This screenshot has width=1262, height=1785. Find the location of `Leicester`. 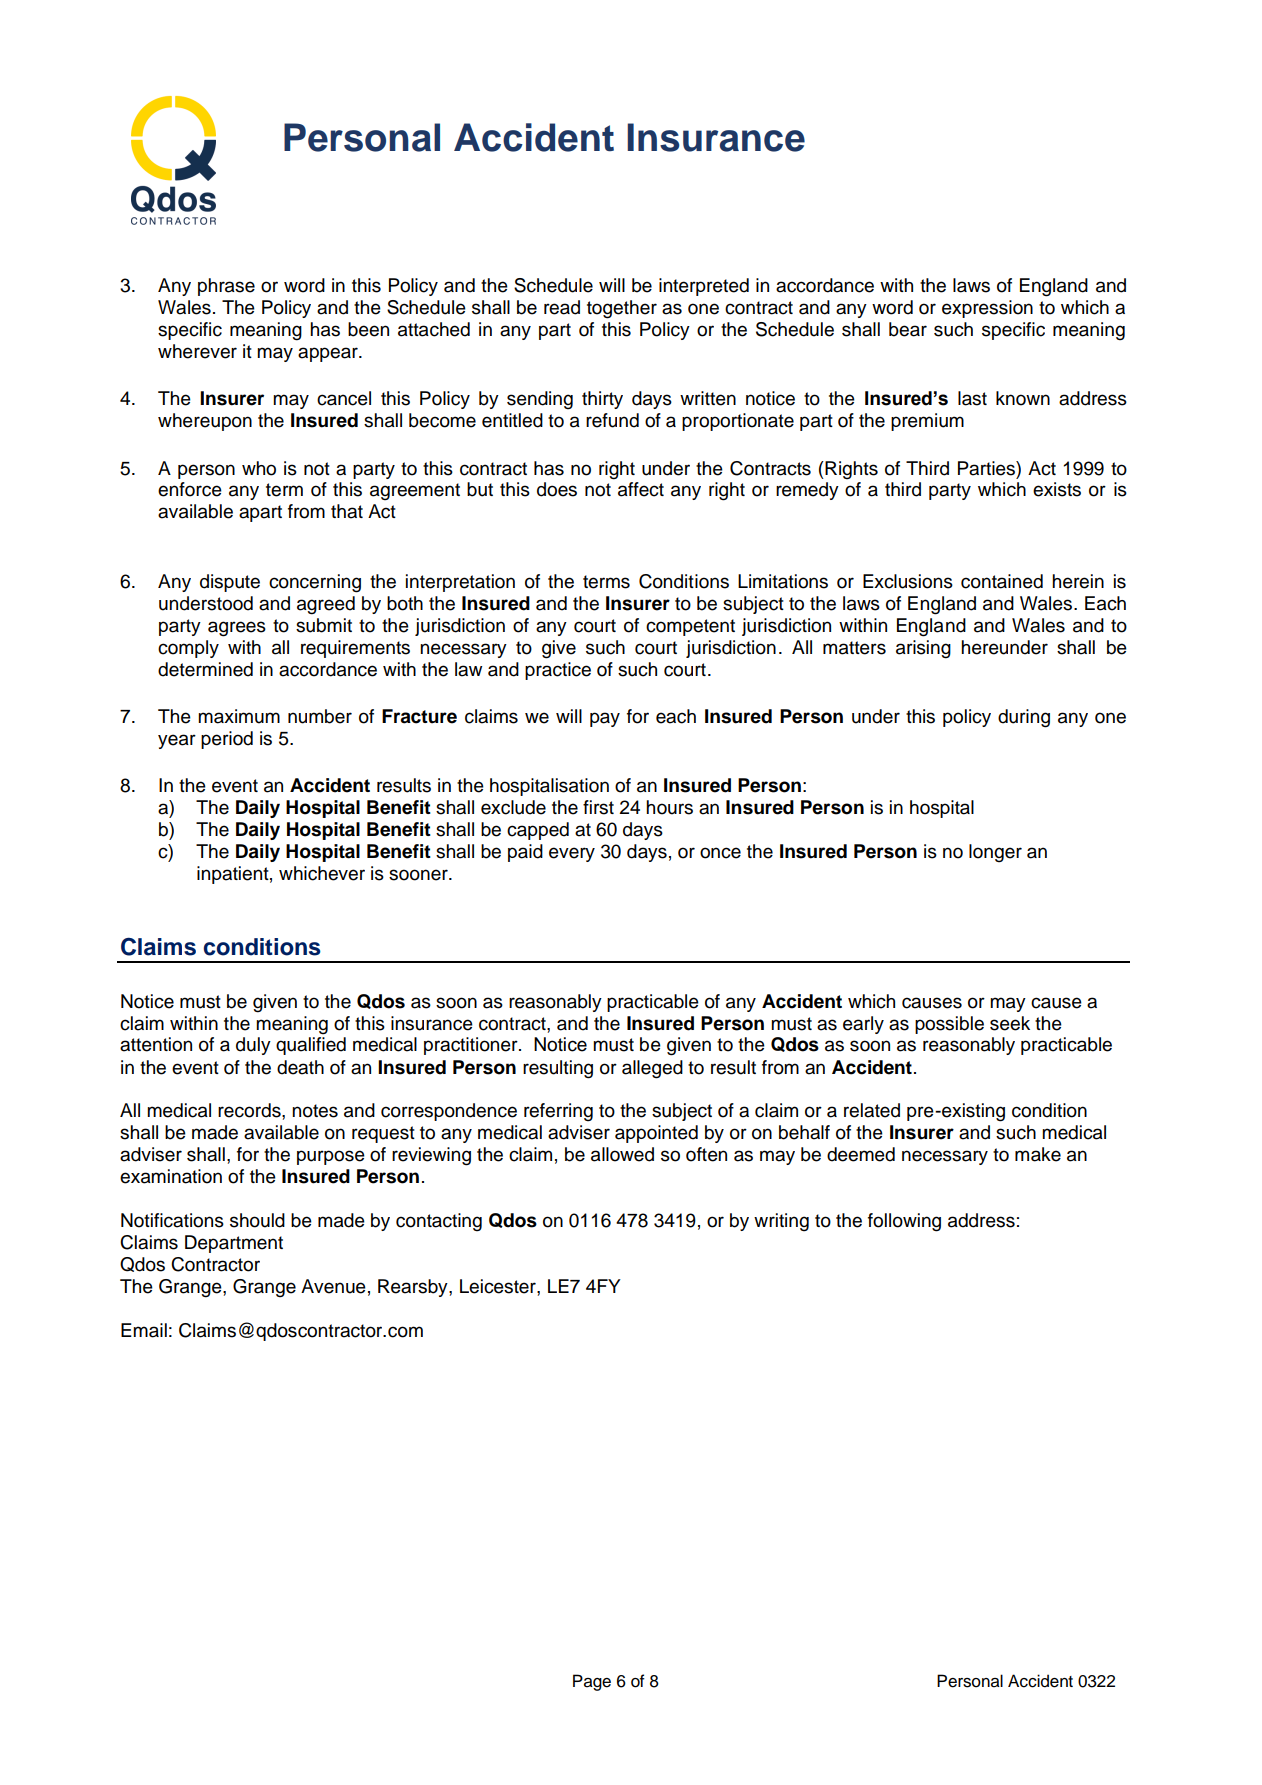

Leicester is located at coordinates (499, 1286).
